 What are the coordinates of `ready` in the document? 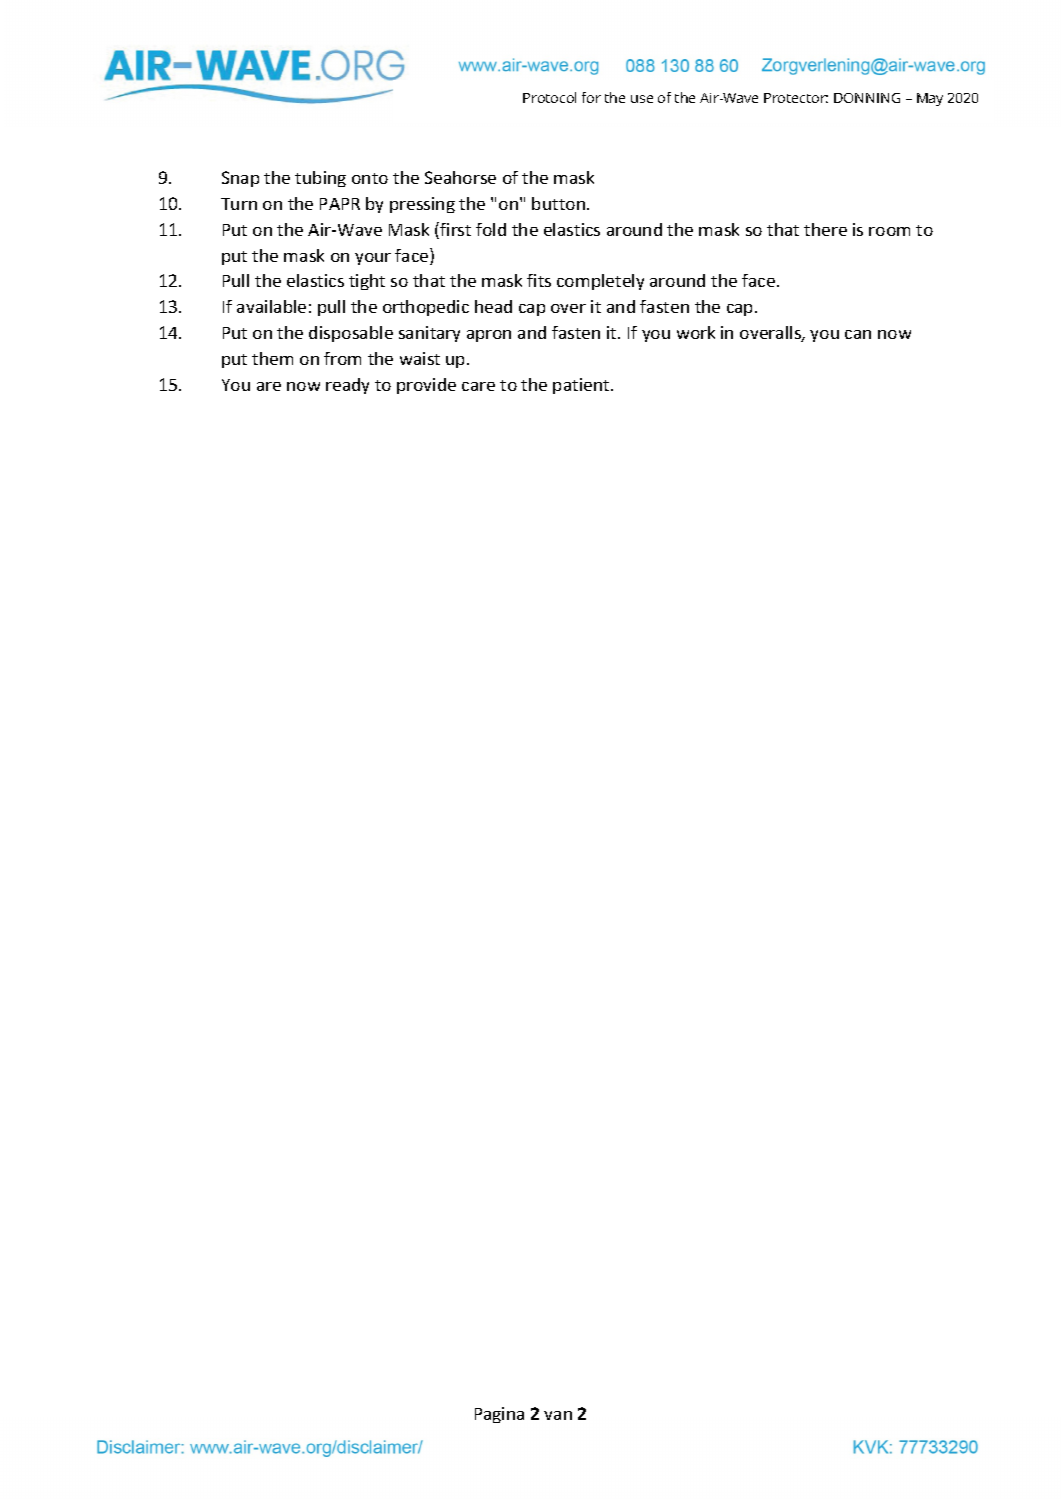 It's located at (347, 386).
